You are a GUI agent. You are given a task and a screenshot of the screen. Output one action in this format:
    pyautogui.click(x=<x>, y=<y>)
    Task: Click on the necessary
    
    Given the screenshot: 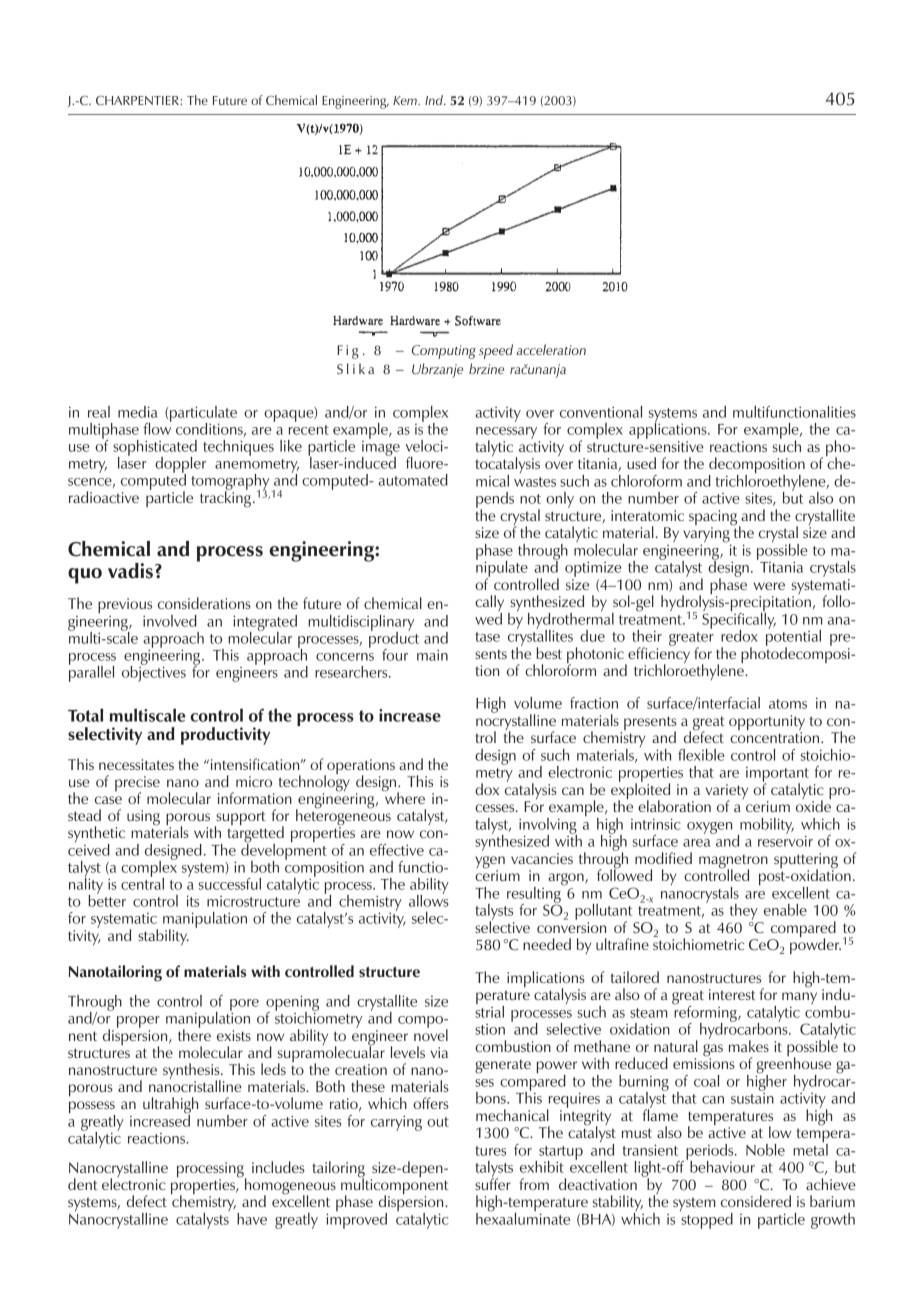 What is the action you would take?
    pyautogui.click(x=506, y=434)
